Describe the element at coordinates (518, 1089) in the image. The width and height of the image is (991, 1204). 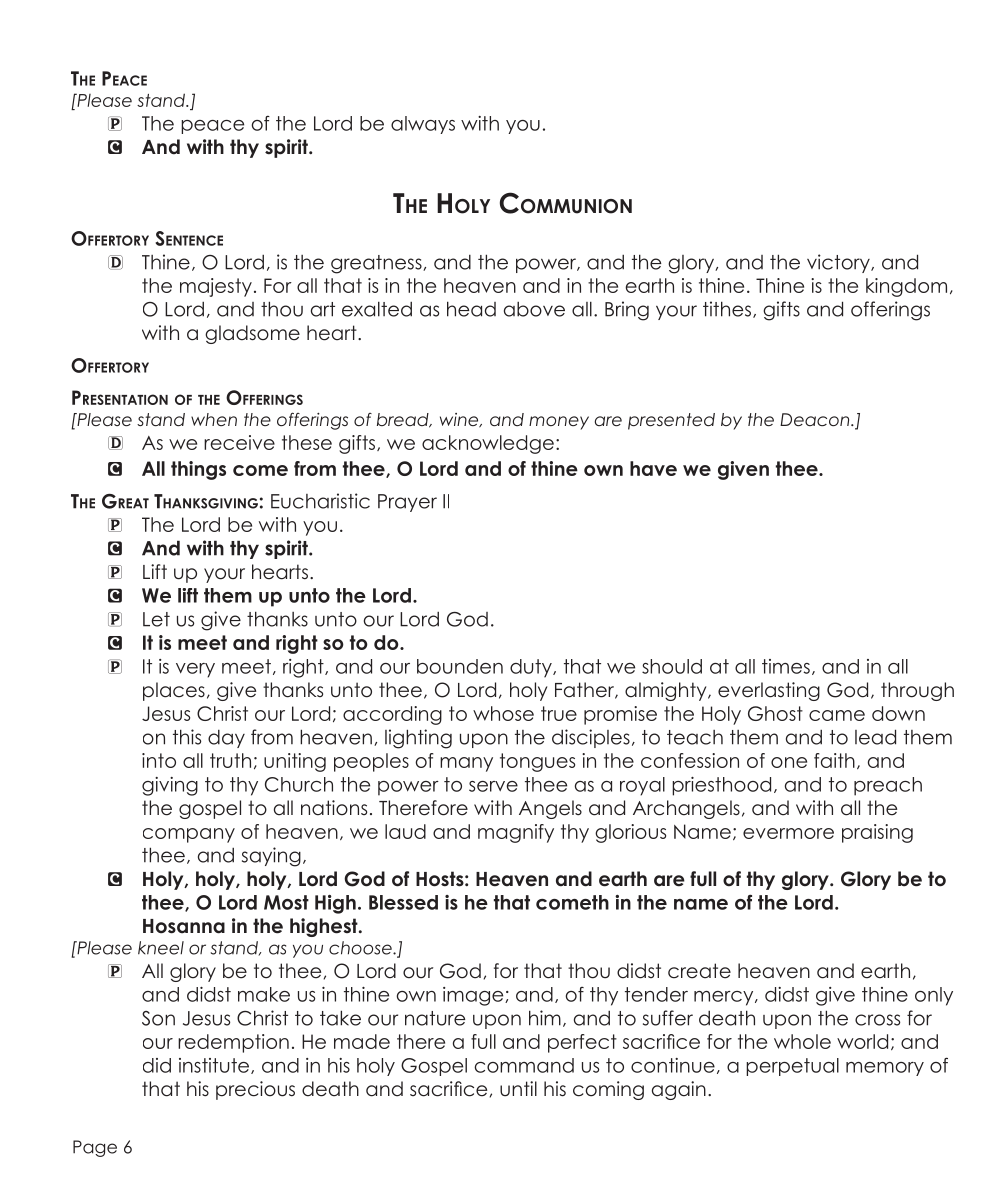
I see `until` at that location.
